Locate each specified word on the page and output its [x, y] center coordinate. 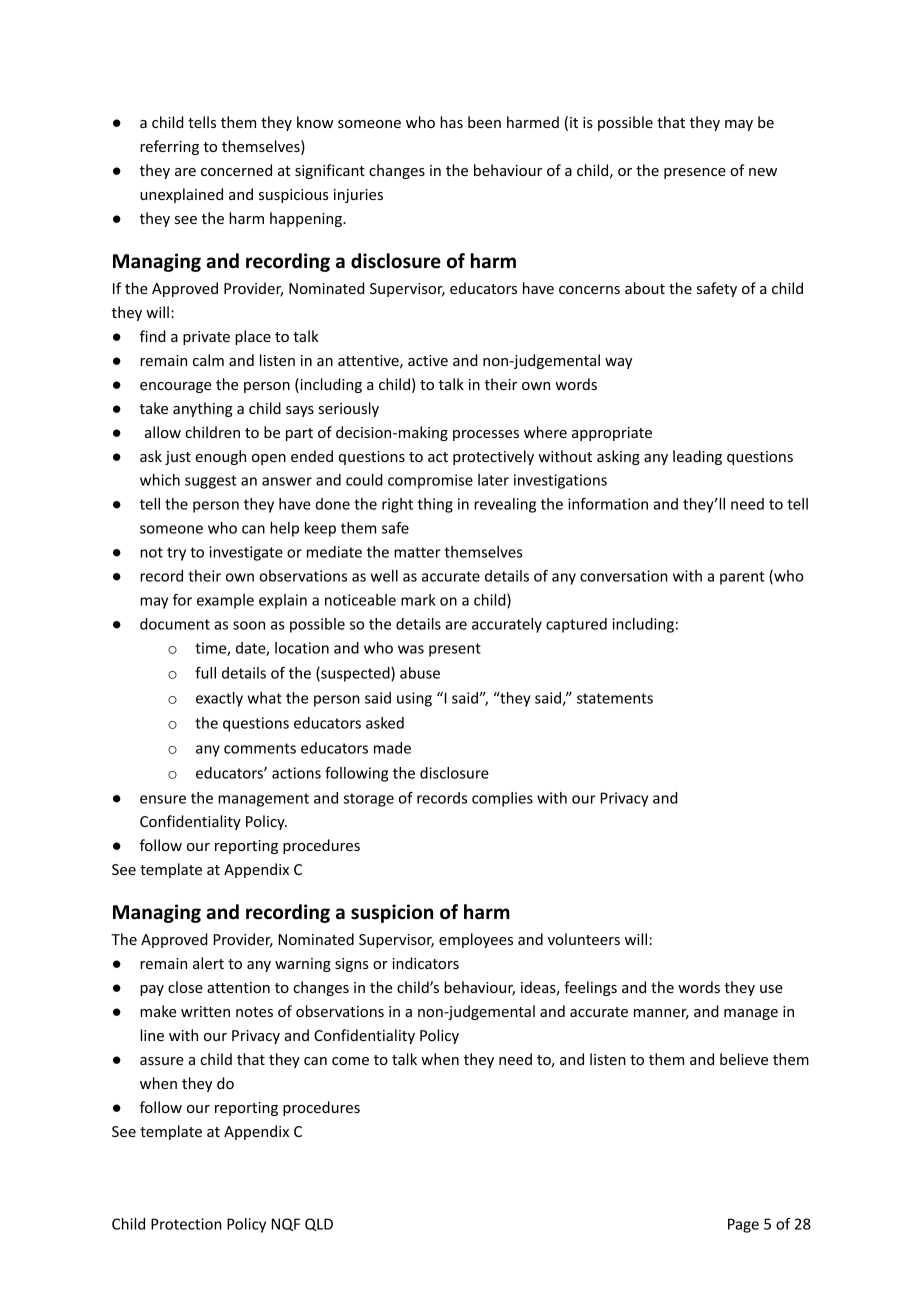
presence [695, 173]
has [451, 122]
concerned [236, 170]
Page [743, 1225]
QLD [319, 1224]
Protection [186, 1224]
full [205, 673]
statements [615, 698]
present [455, 650]
